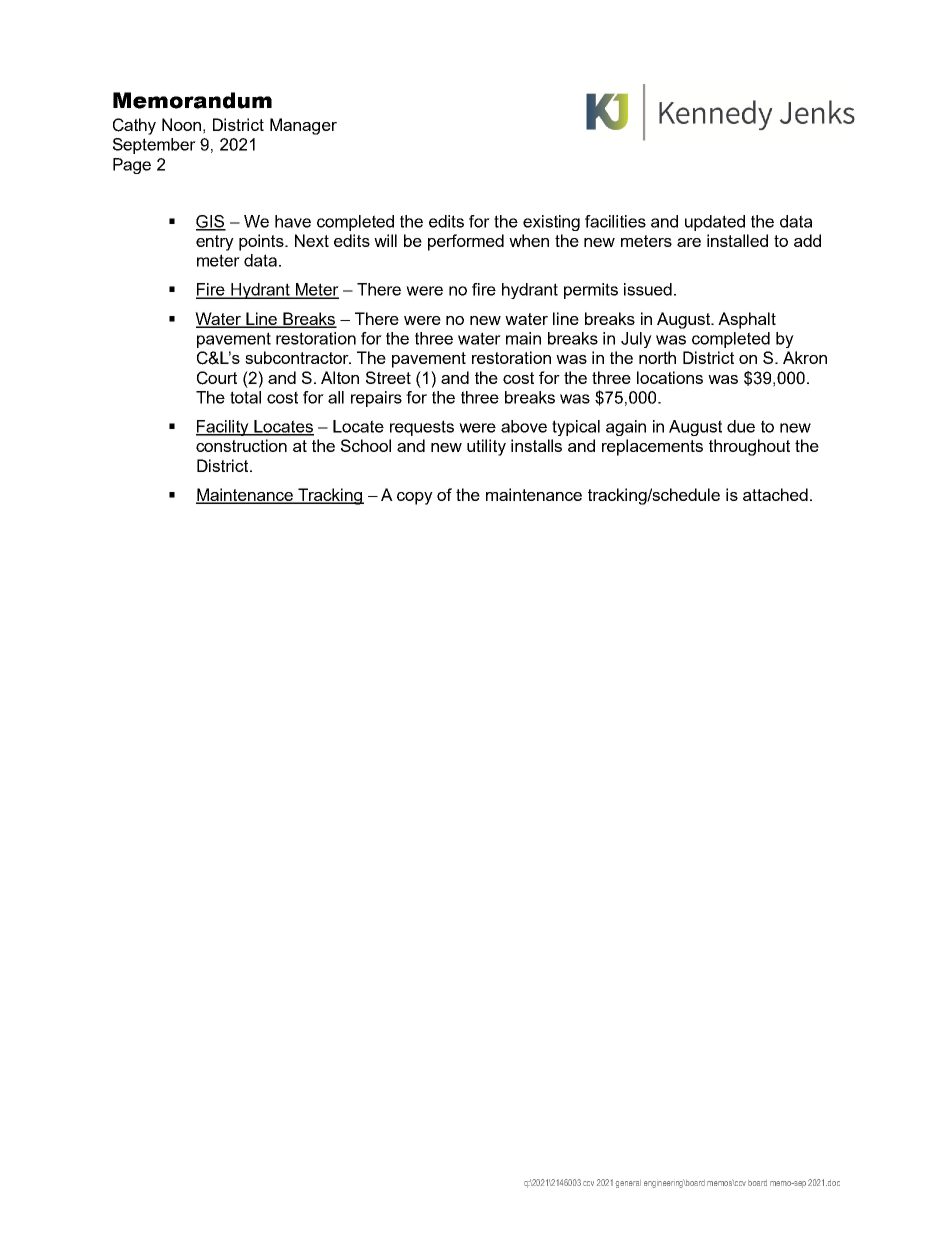  What do you see at coordinates (415, 498) in the screenshot?
I see `copy` at bounding box center [415, 498].
